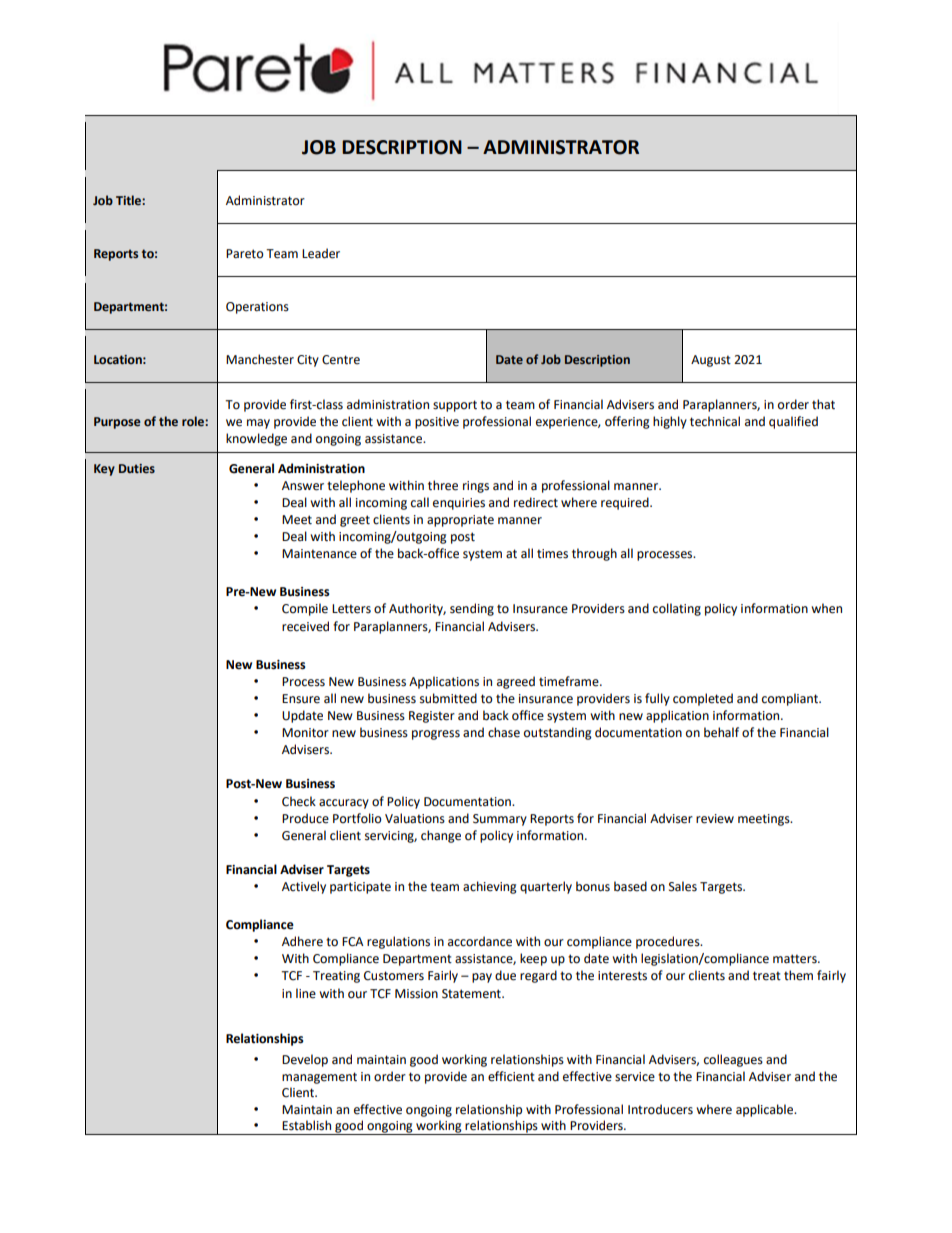 The image size is (952, 1233). What do you see at coordinates (302, 941) in the document?
I see `Adhere` at bounding box center [302, 941].
